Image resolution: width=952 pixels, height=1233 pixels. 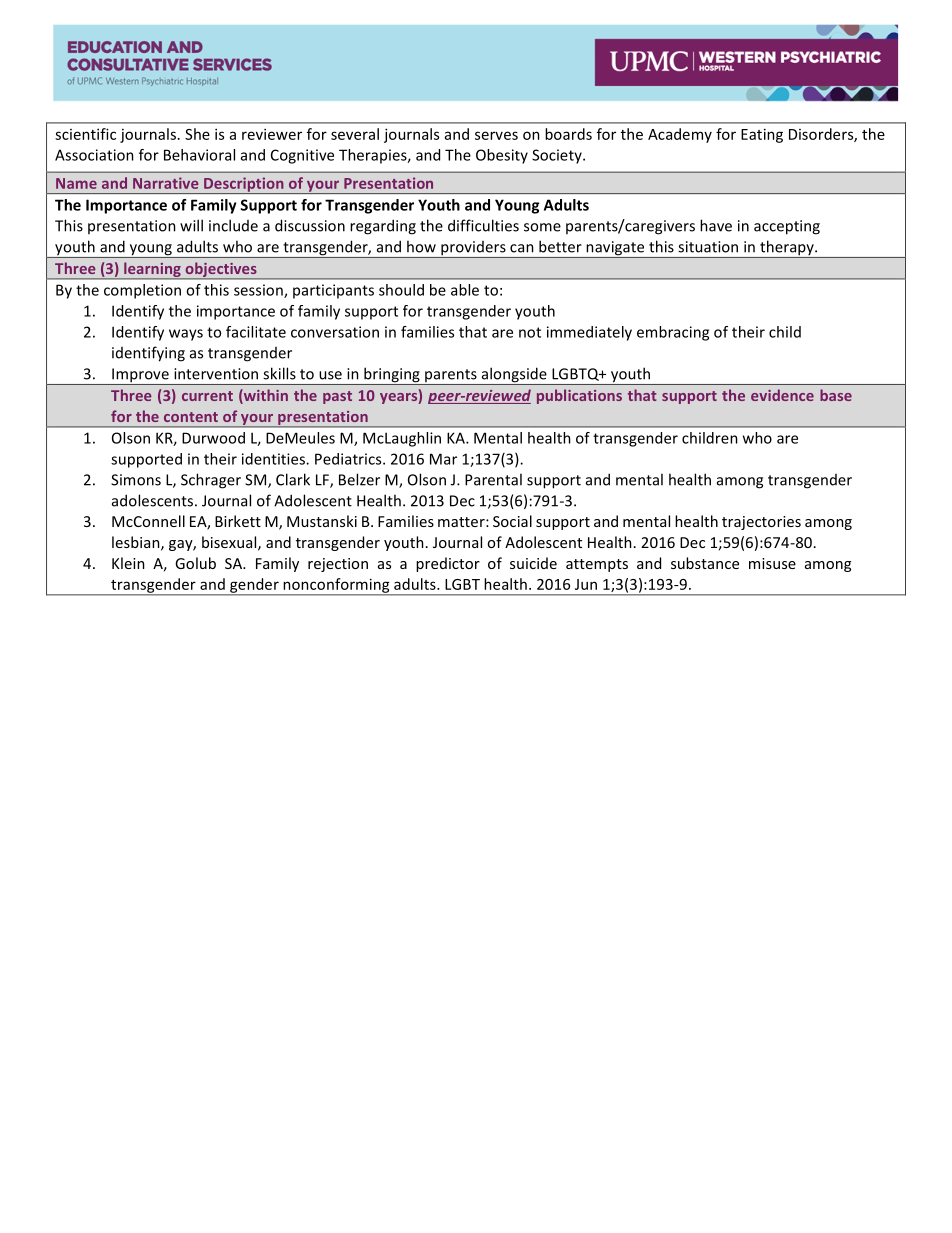 What do you see at coordinates (199, 155) in the page?
I see `Behavioral` at bounding box center [199, 155].
